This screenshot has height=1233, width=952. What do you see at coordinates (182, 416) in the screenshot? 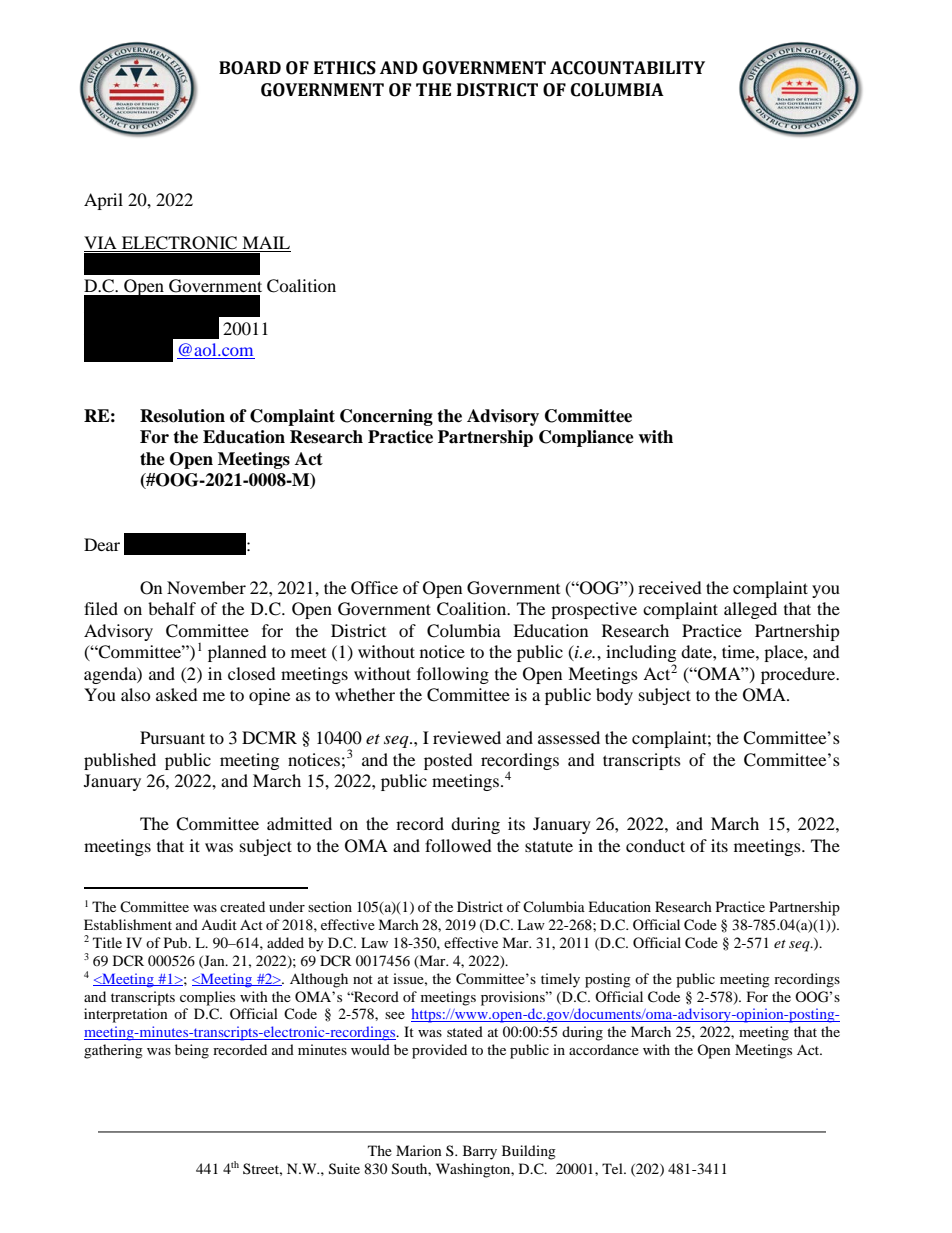
I see `Resolution` at bounding box center [182, 416].
